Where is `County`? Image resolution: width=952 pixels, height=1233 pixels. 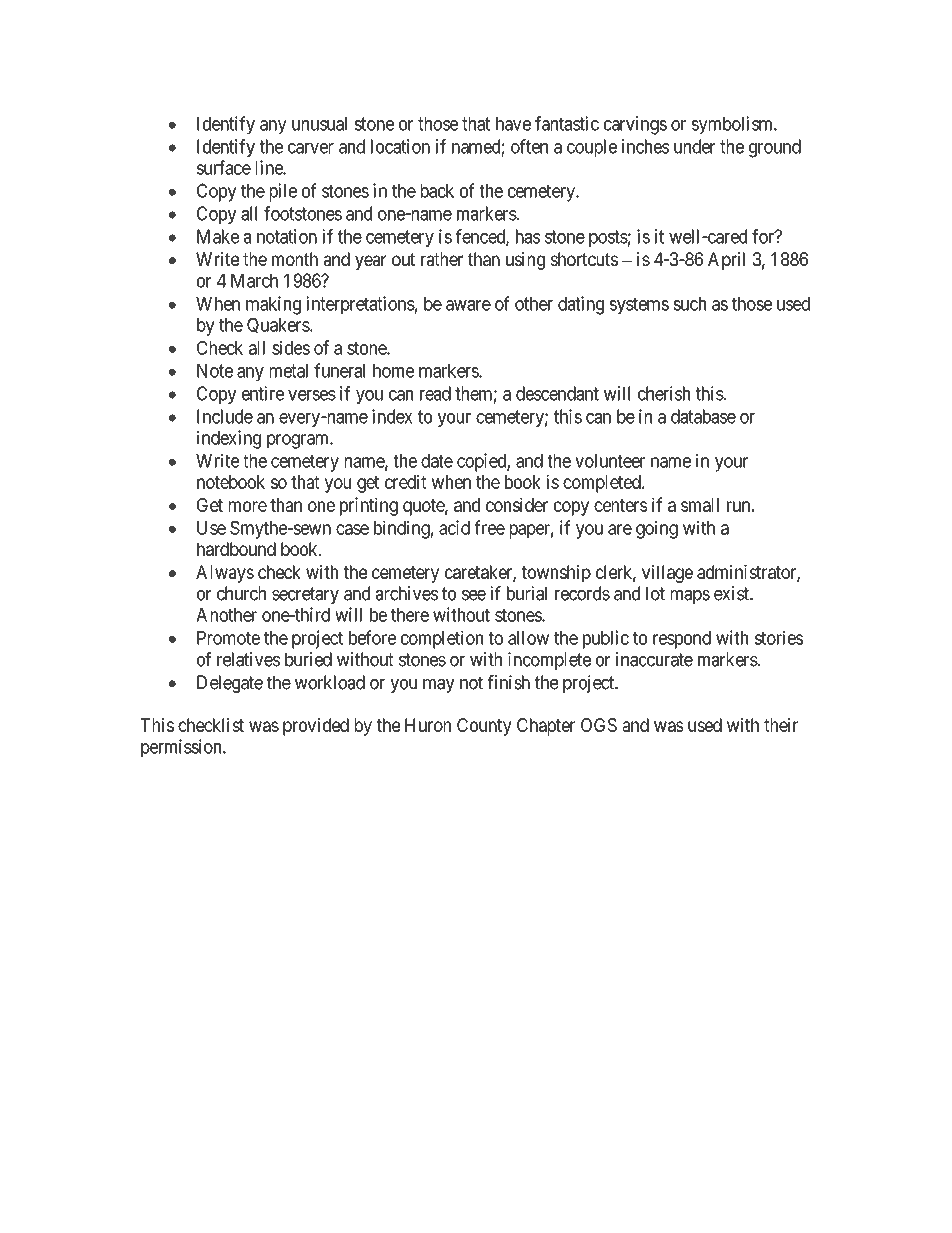
County is located at coordinates (484, 727).
